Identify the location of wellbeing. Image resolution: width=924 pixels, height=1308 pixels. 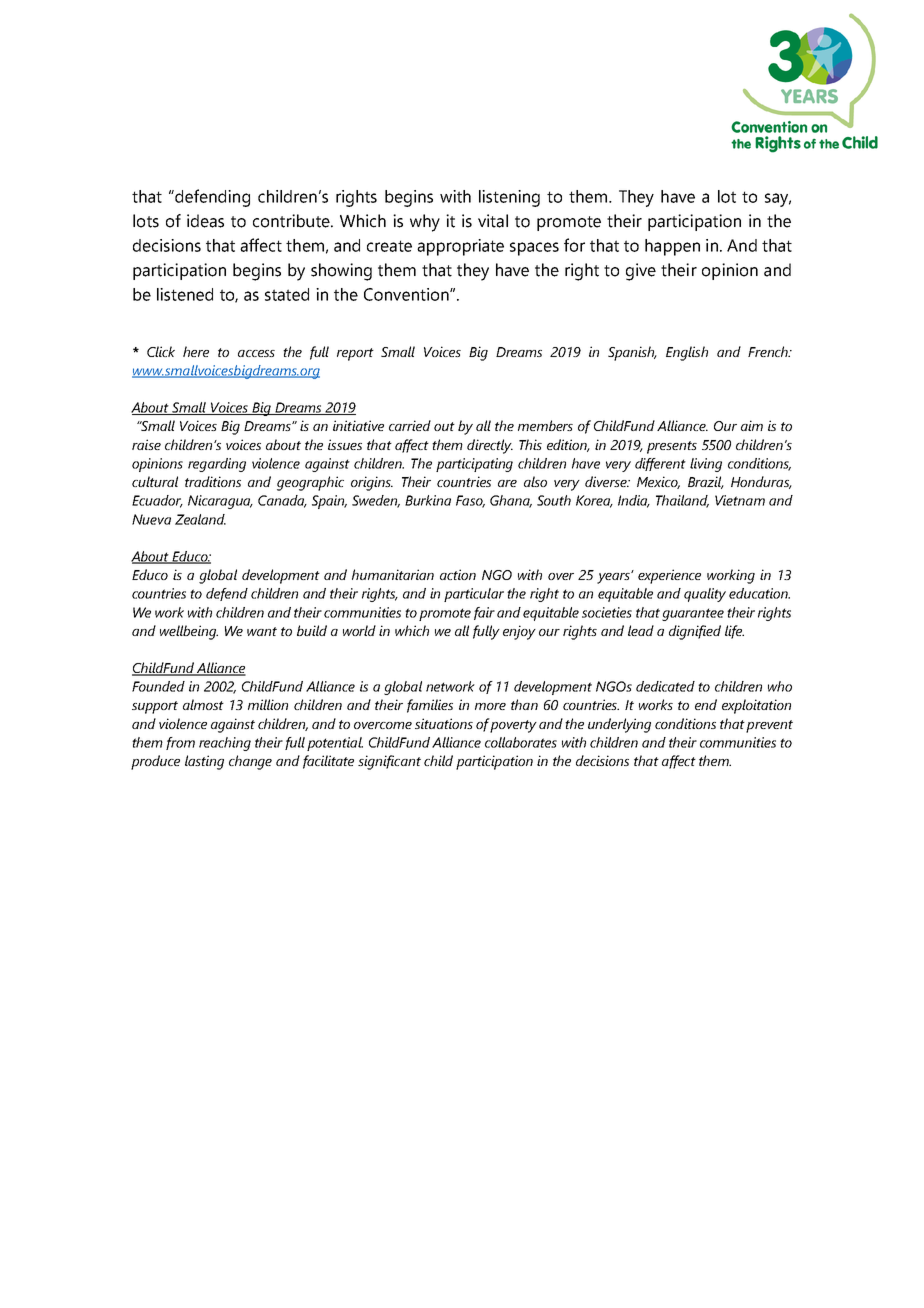
(189, 632).
